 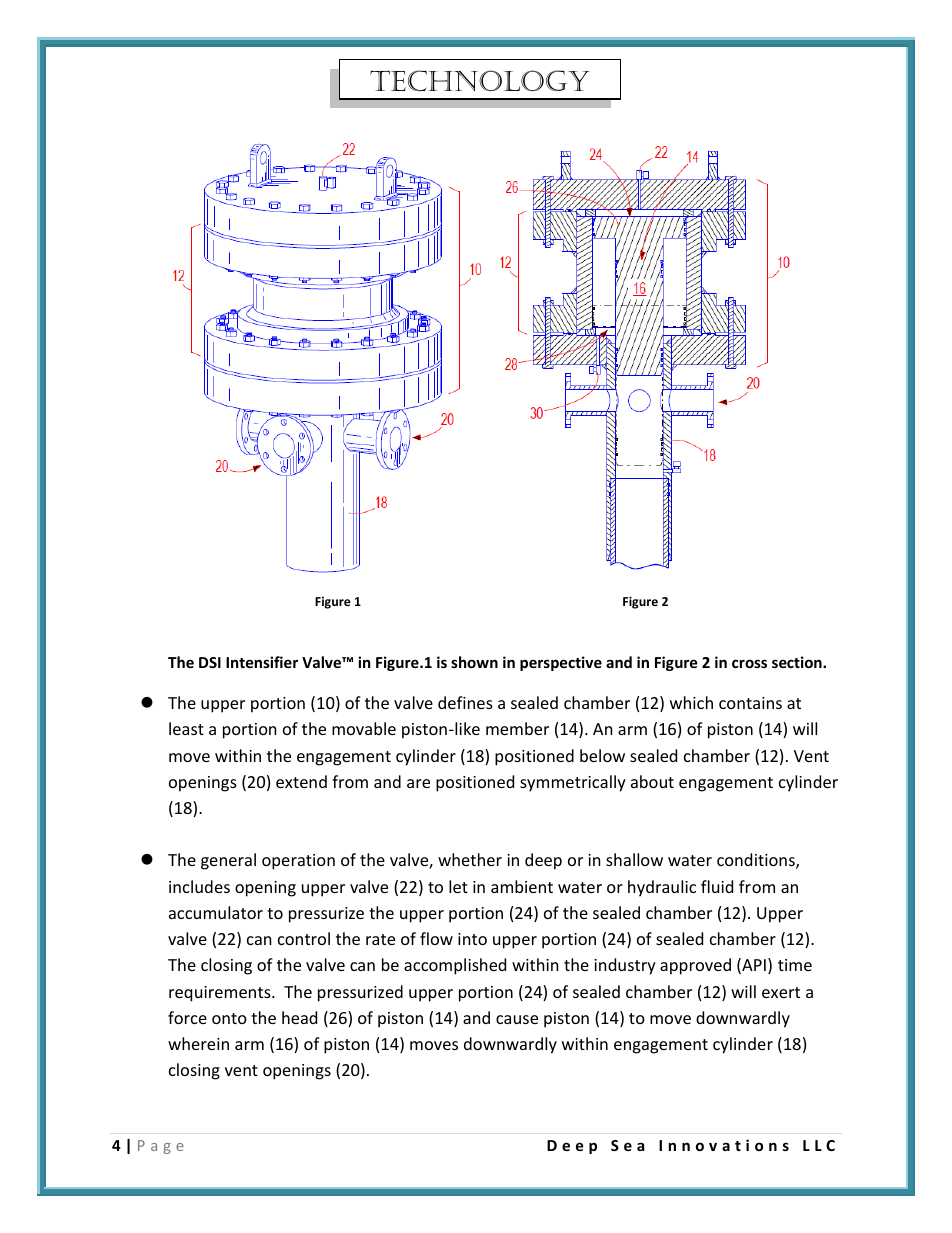 I want to click on cause, so click(x=517, y=1019).
